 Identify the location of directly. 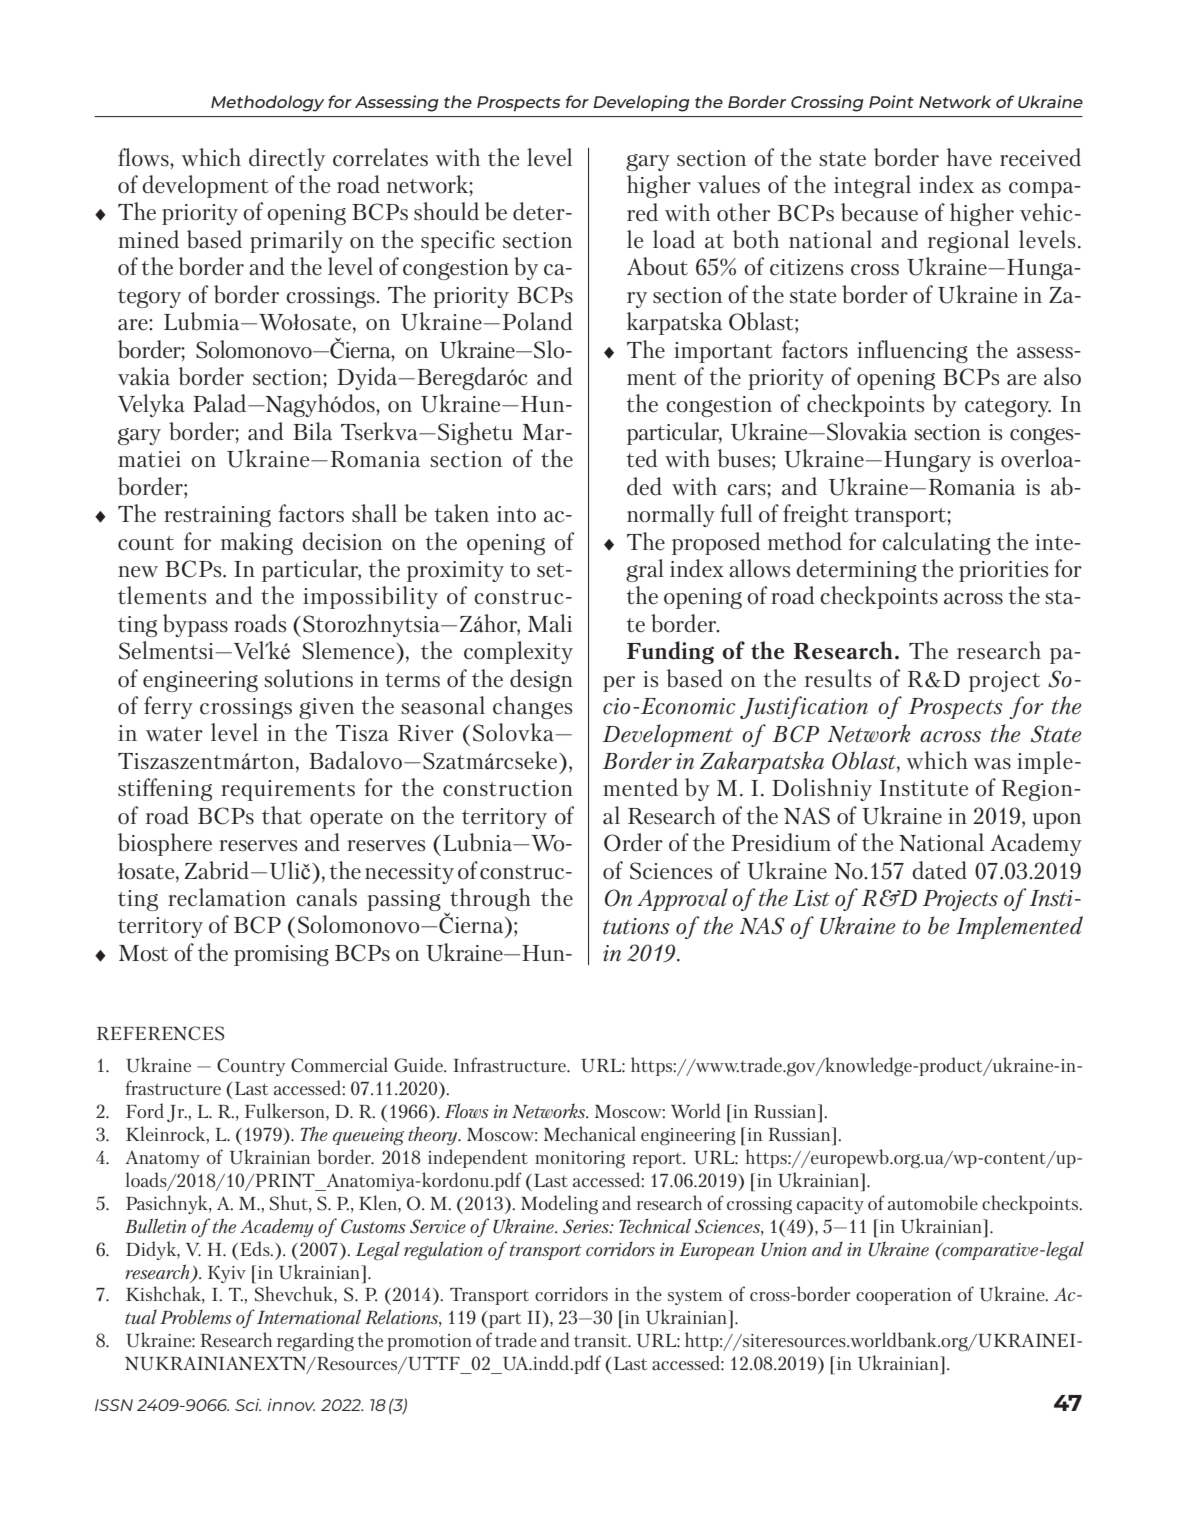
(287, 159).
